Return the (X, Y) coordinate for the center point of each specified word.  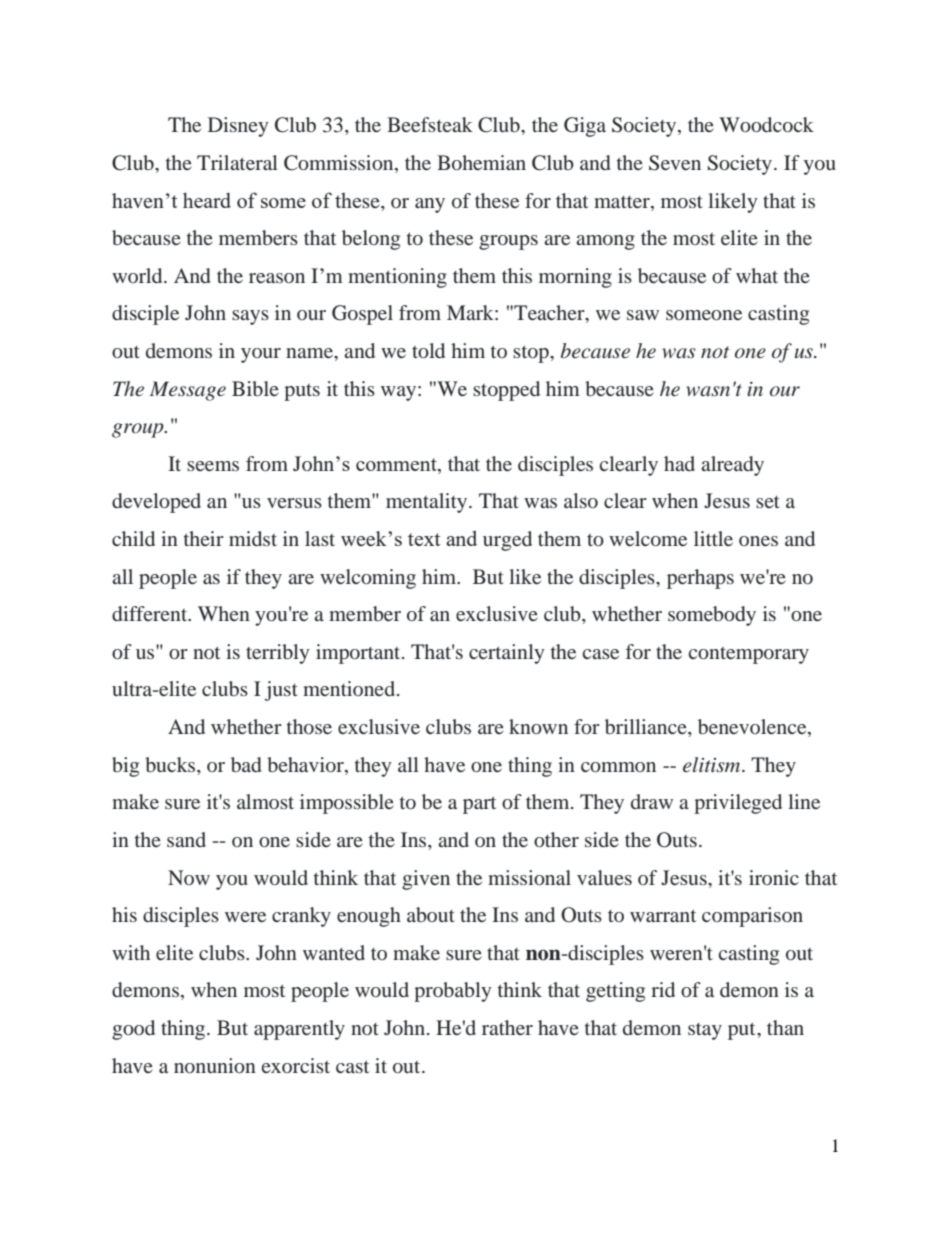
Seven (675, 163)
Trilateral (237, 162)
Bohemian (481, 162)
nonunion (215, 1065)
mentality (428, 503)
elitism (713, 764)
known (538, 726)
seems (213, 466)
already (732, 466)
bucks (171, 764)
